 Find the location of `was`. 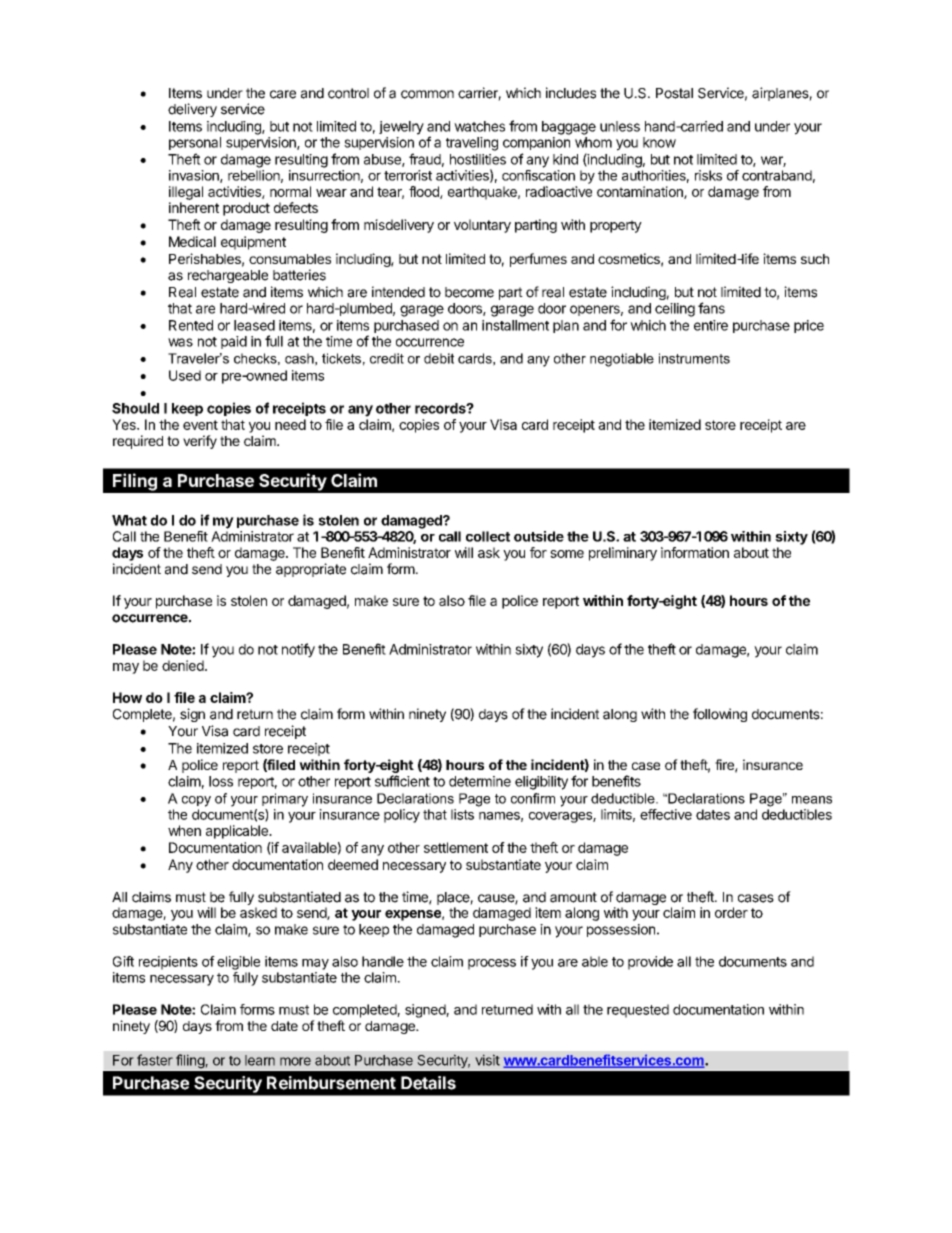

was is located at coordinates (180, 342).
